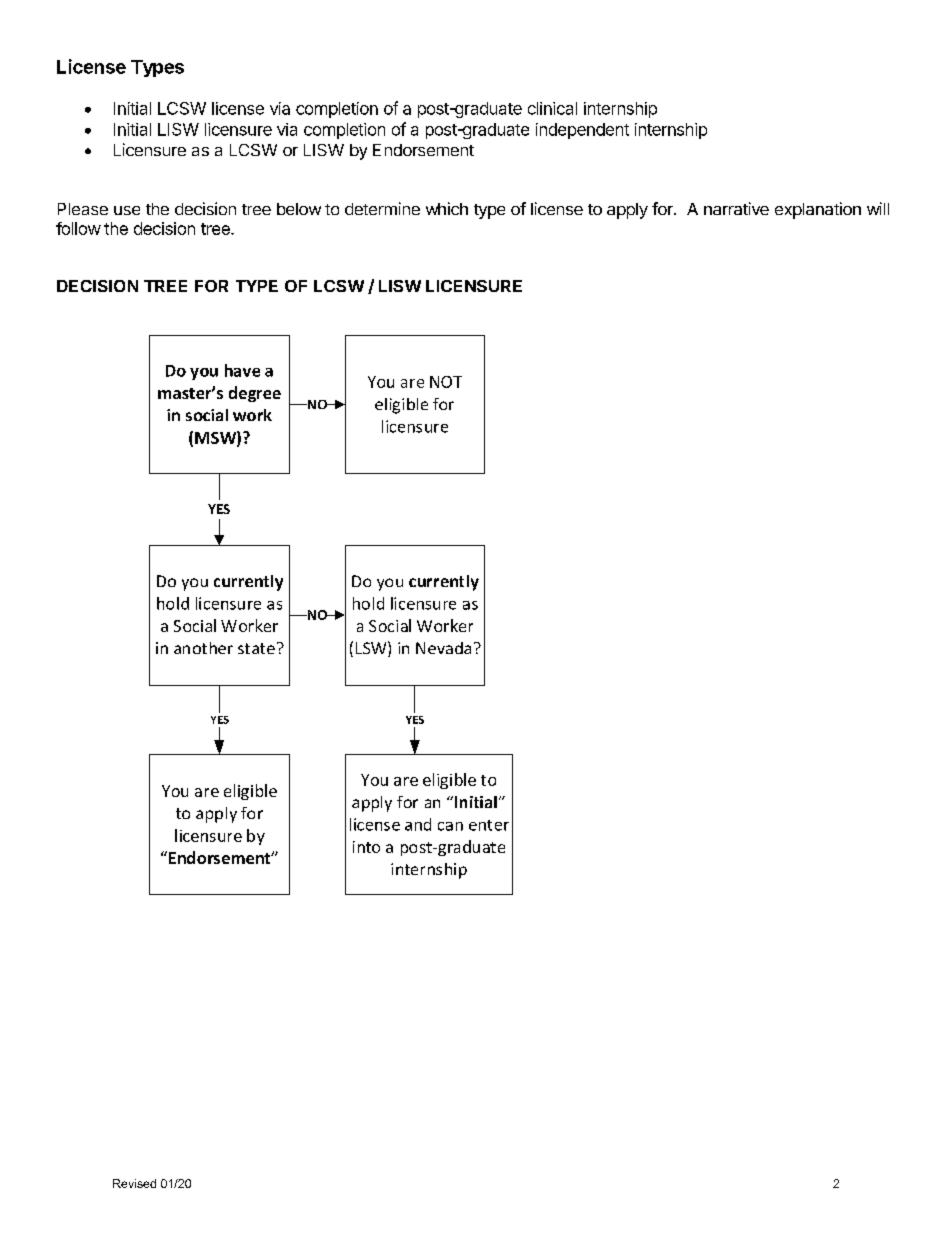 This page has height=1233, width=952. What do you see at coordinates (443, 648) in the page?
I see `Nevada` at bounding box center [443, 648].
